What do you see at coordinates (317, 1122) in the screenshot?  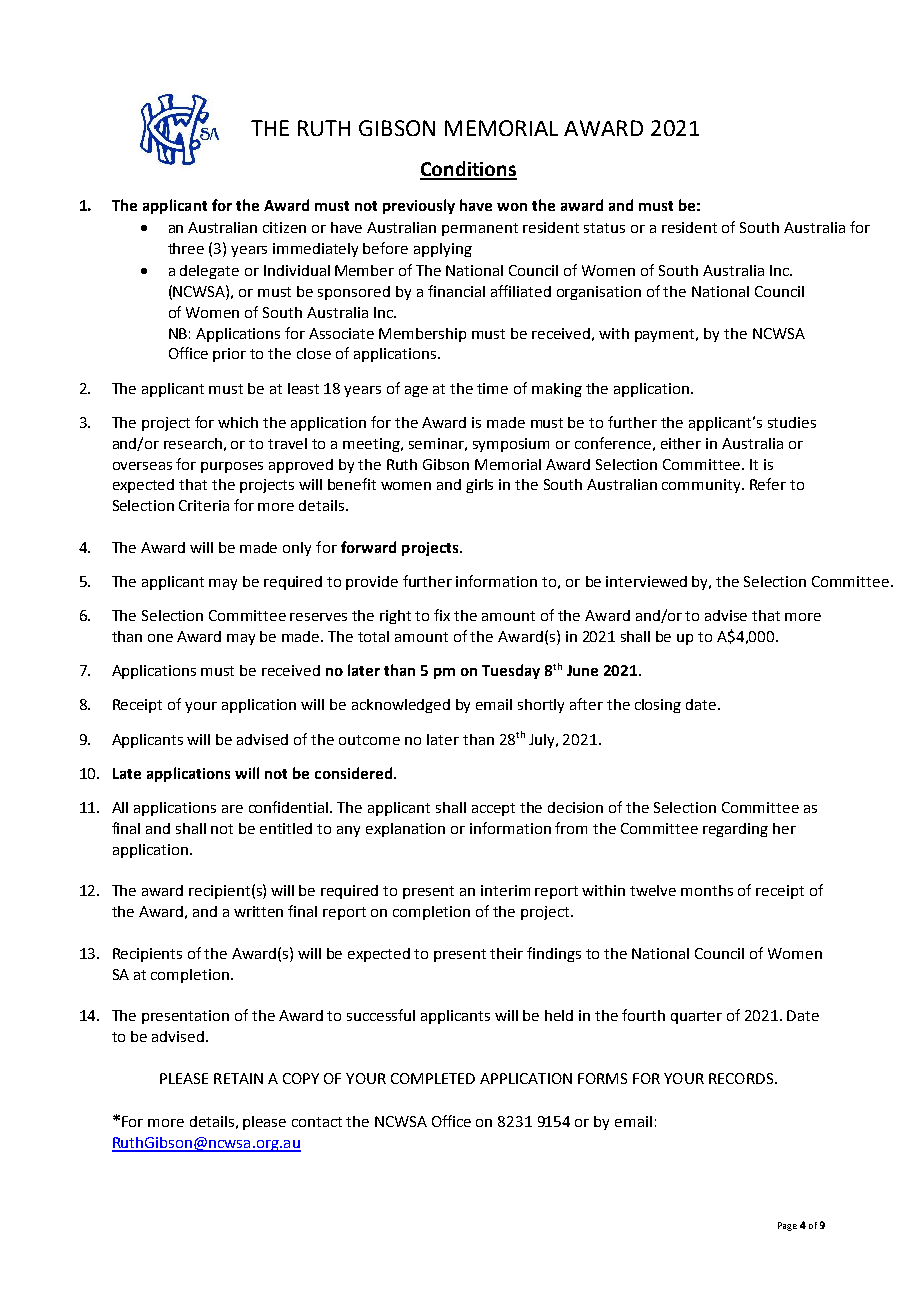 I see `contact` at bounding box center [317, 1122].
